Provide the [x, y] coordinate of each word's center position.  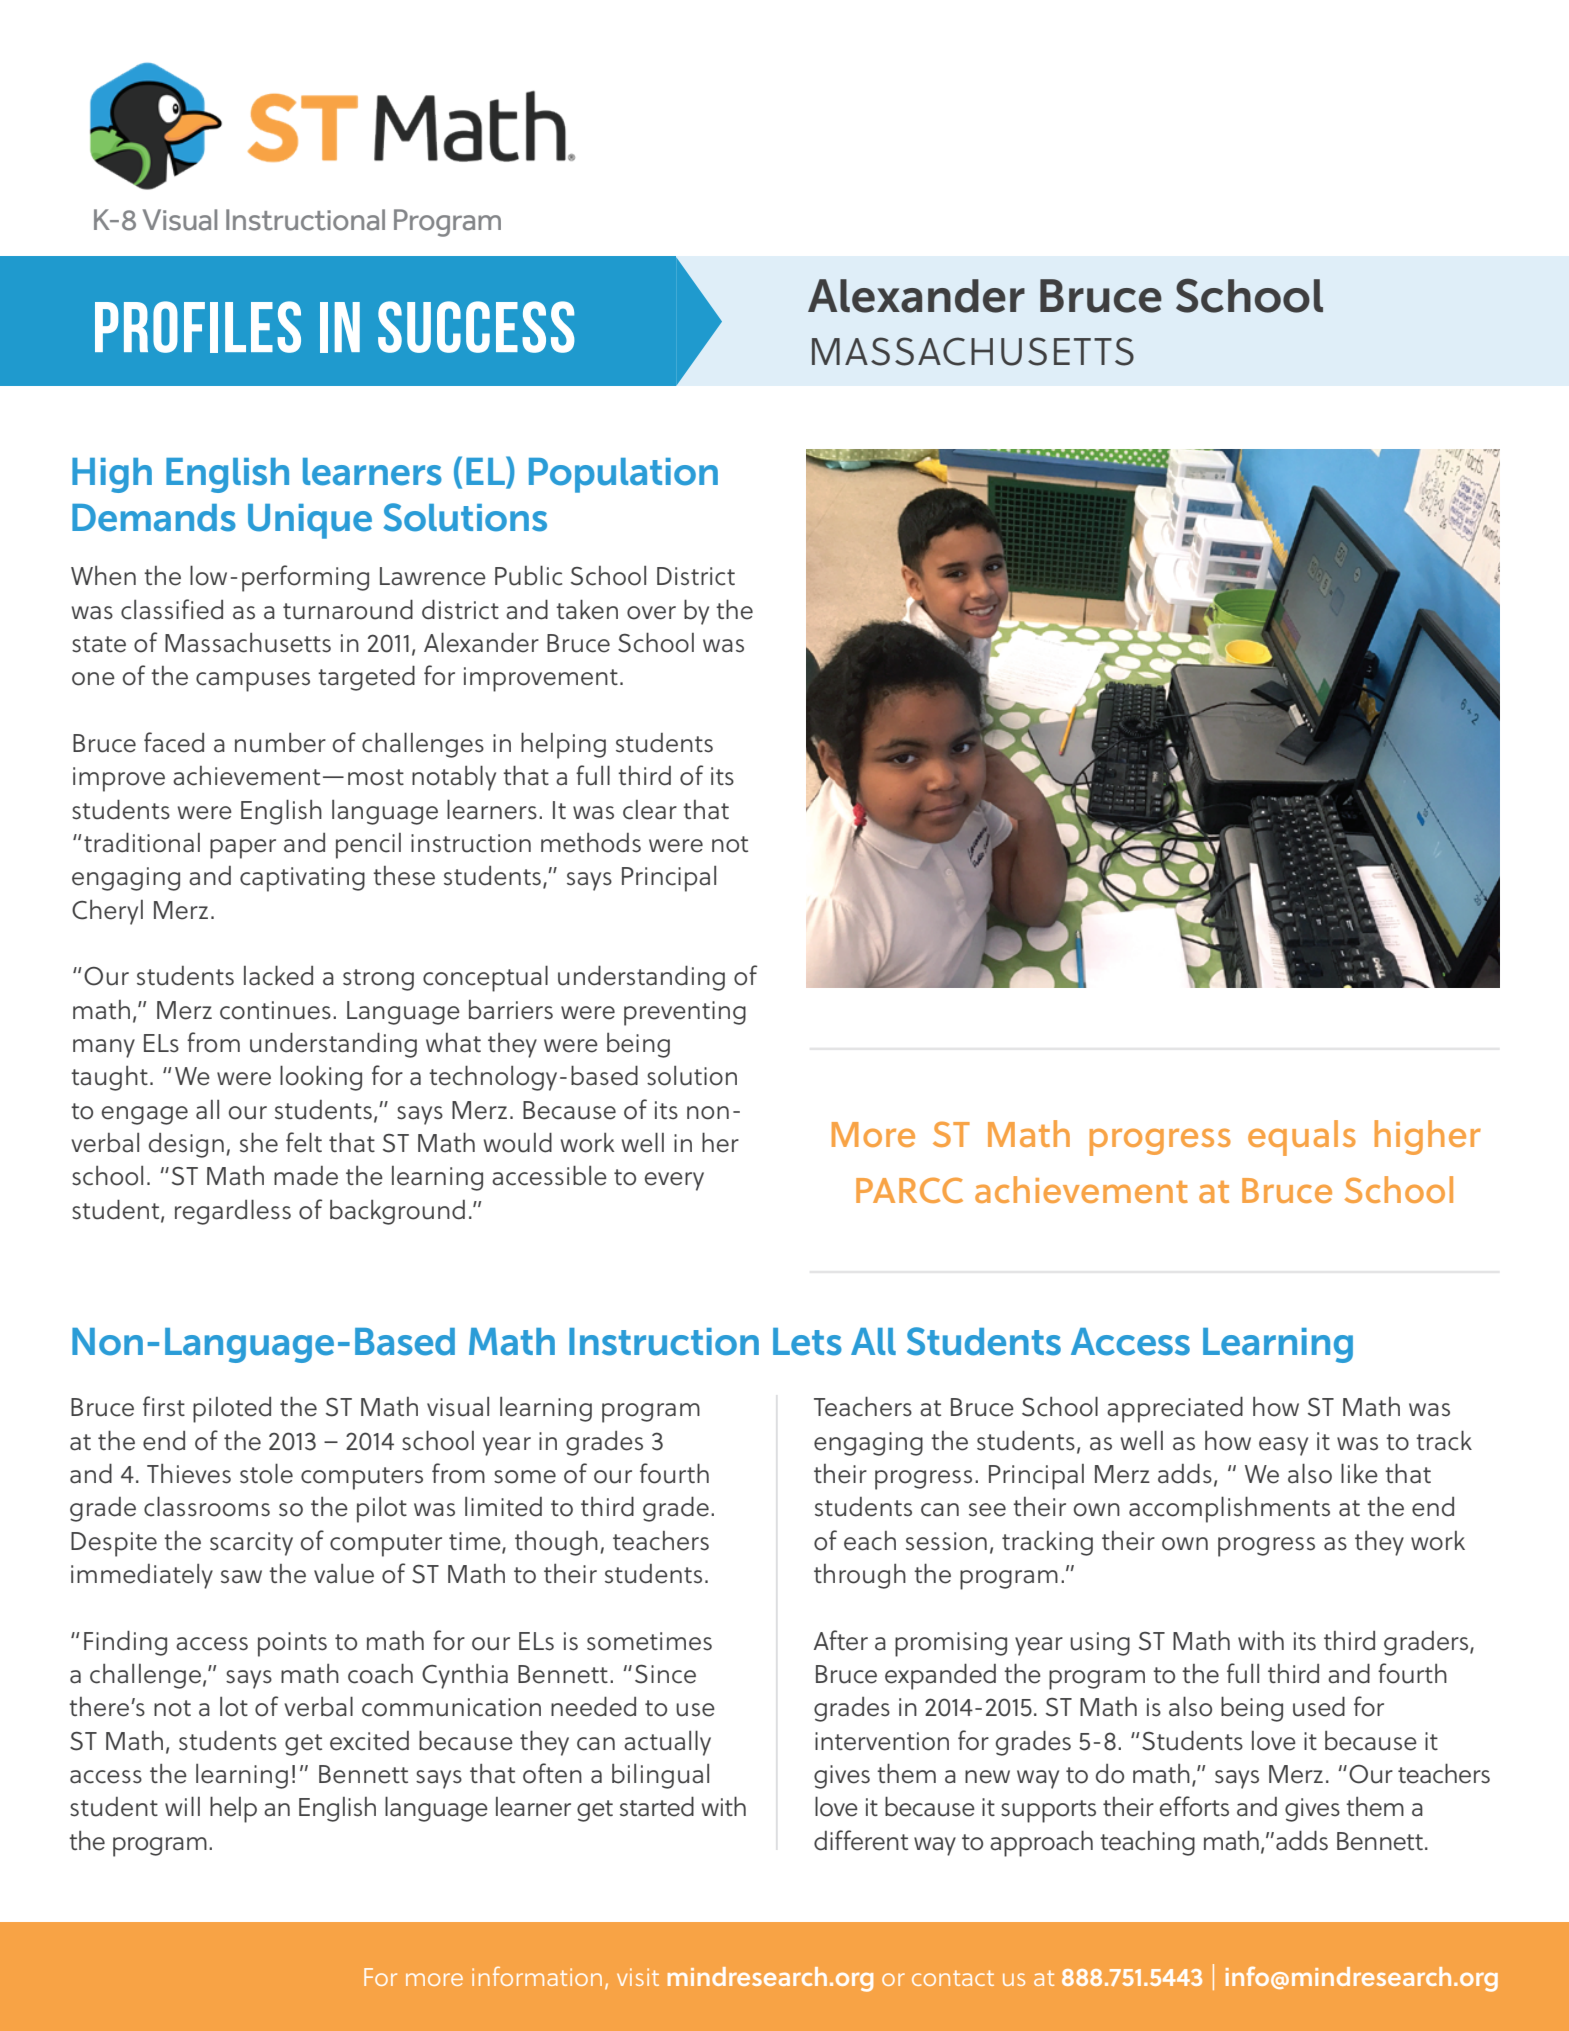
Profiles [198, 327]
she [259, 1142]
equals [1302, 1138]
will [182, 1806]
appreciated [1175, 1409]
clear [650, 810]
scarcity [251, 1544]
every [674, 1181]
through [860, 1576]
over [651, 613]
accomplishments [1229, 1509]
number [280, 743]
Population [623, 475]
